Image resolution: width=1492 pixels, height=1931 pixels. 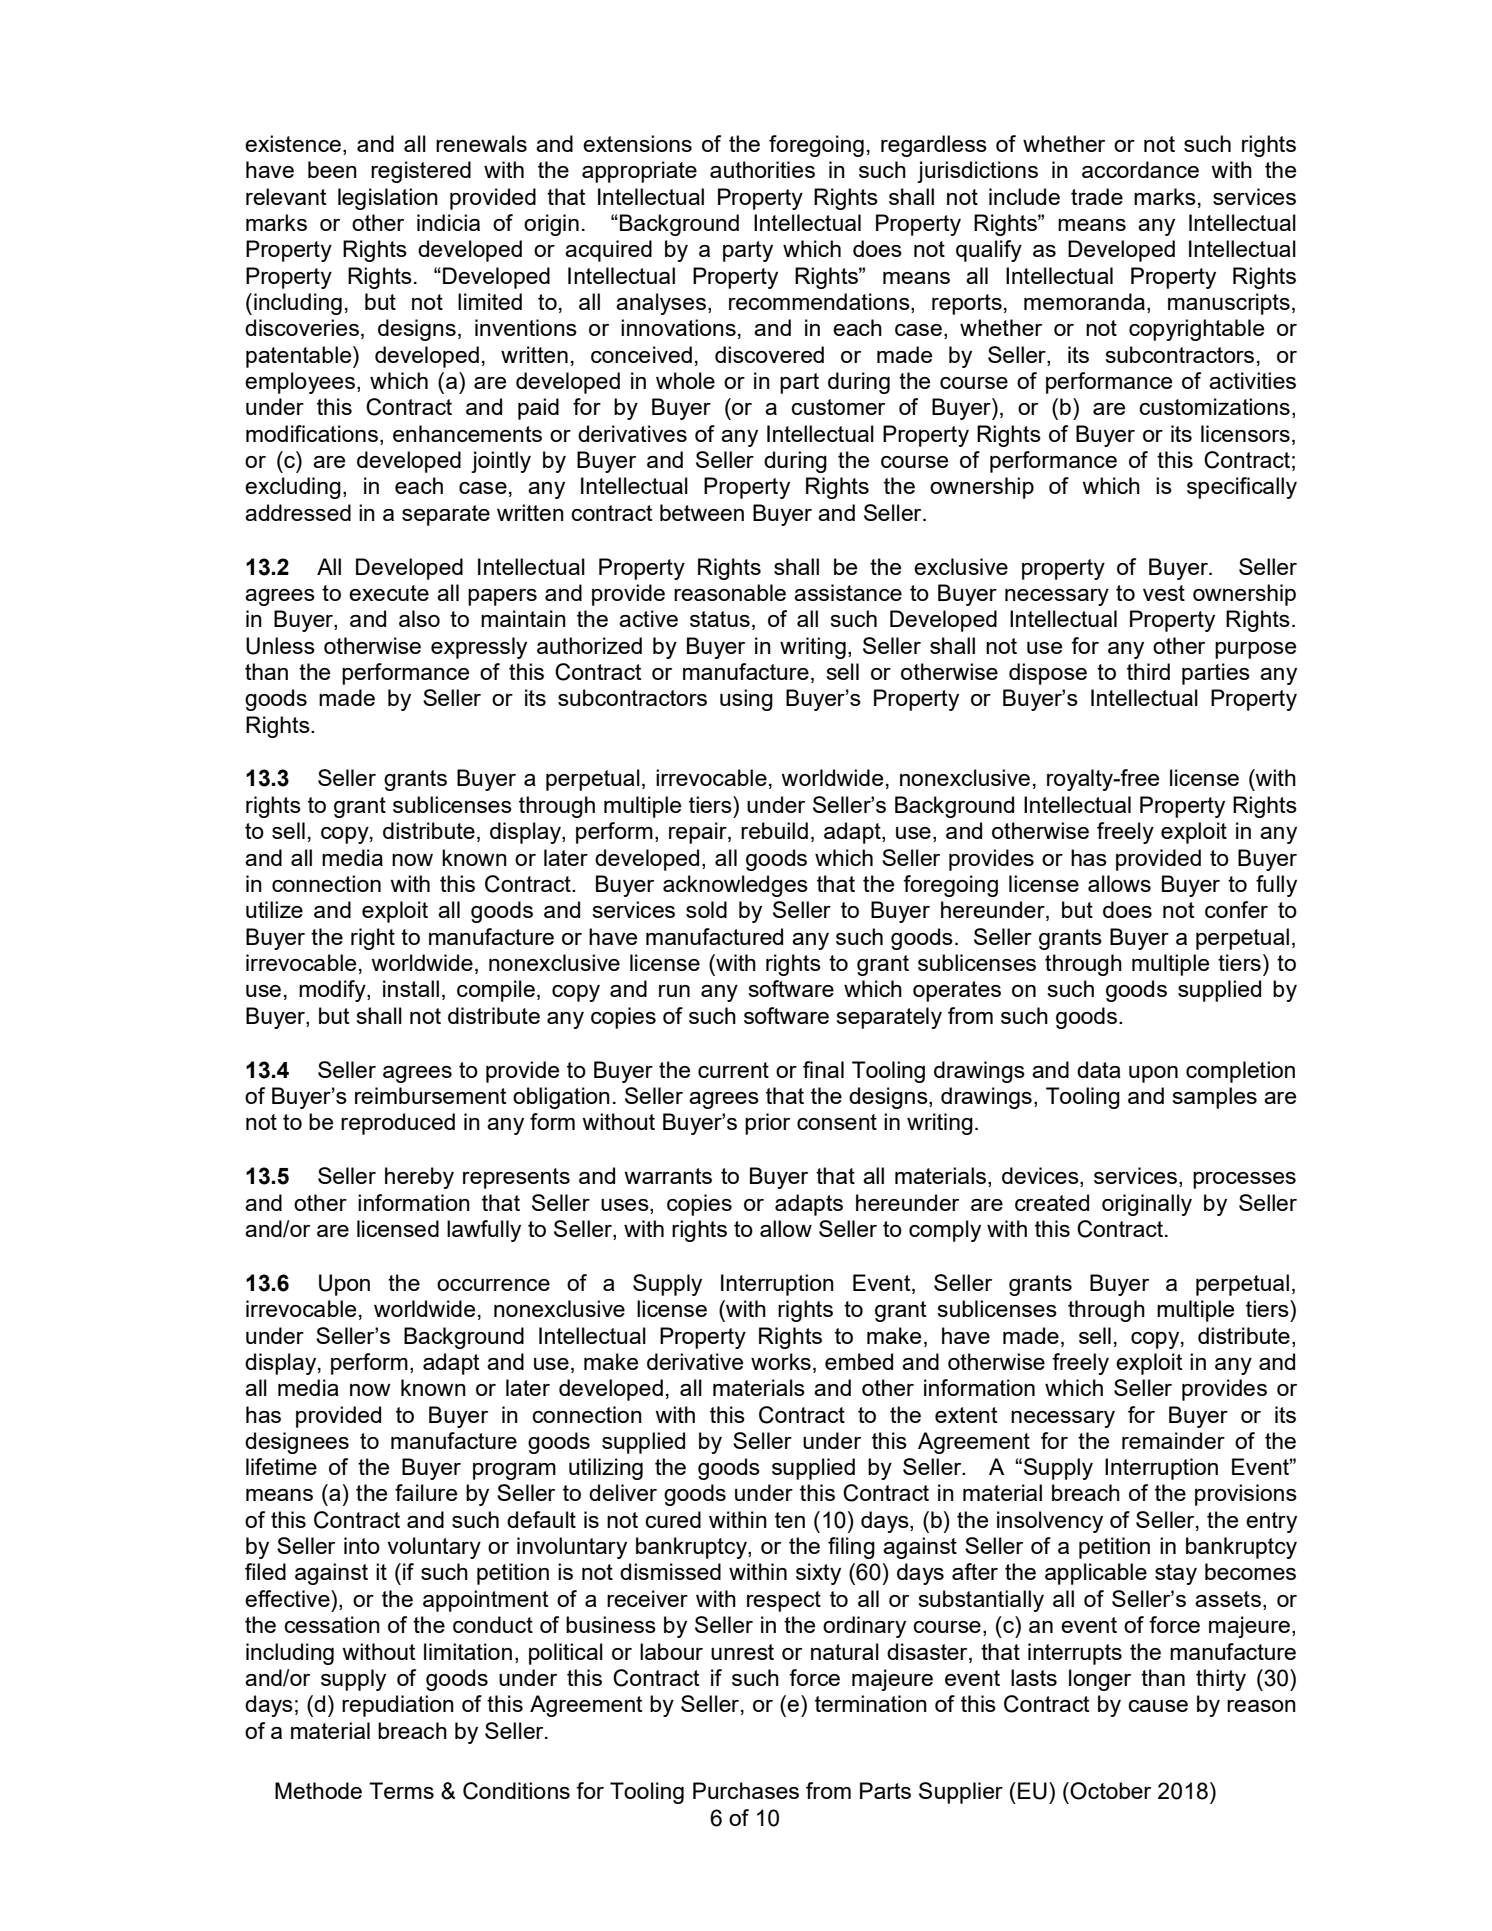 I want to click on authorities, so click(x=762, y=169).
